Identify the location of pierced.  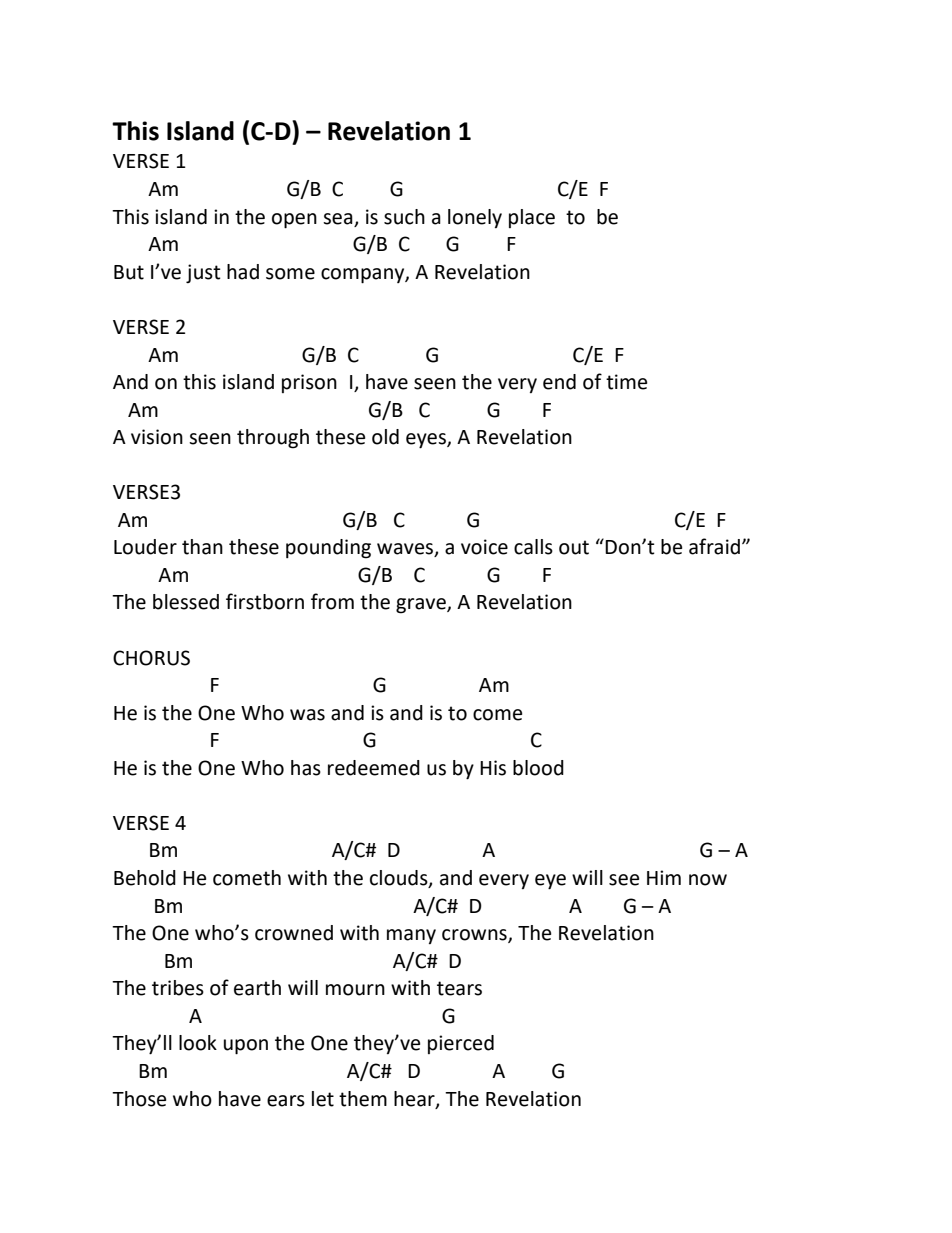
(461, 1044).
